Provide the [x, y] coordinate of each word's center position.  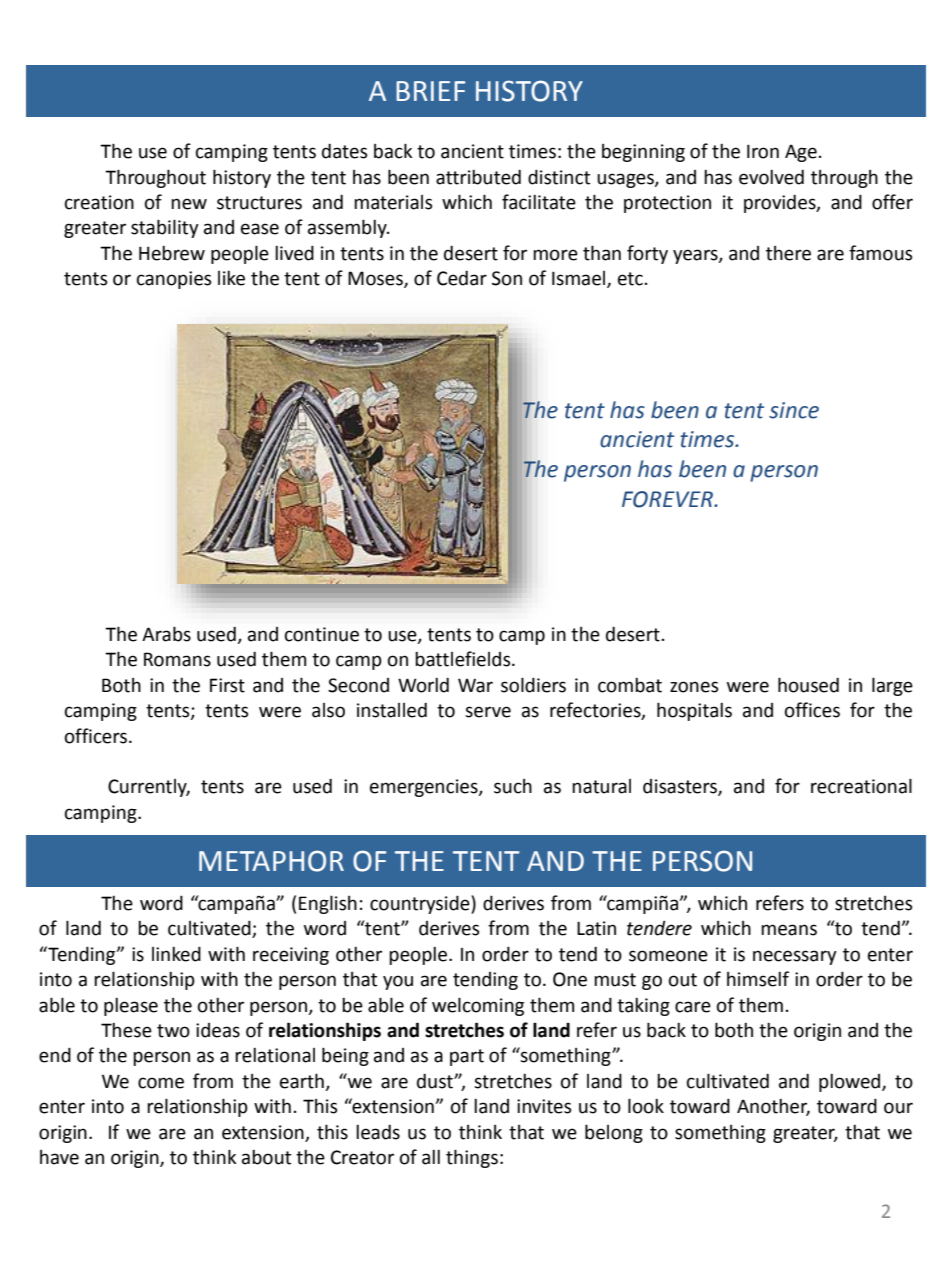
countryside [421, 904]
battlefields [464, 659]
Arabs [166, 634]
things [472, 1158]
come [161, 1083]
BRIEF [430, 91]
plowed [851, 1083]
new [189, 204]
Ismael [580, 279]
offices [812, 710]
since [794, 410]
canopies [174, 280]
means [789, 930]
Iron [763, 151]
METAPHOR [271, 861]
